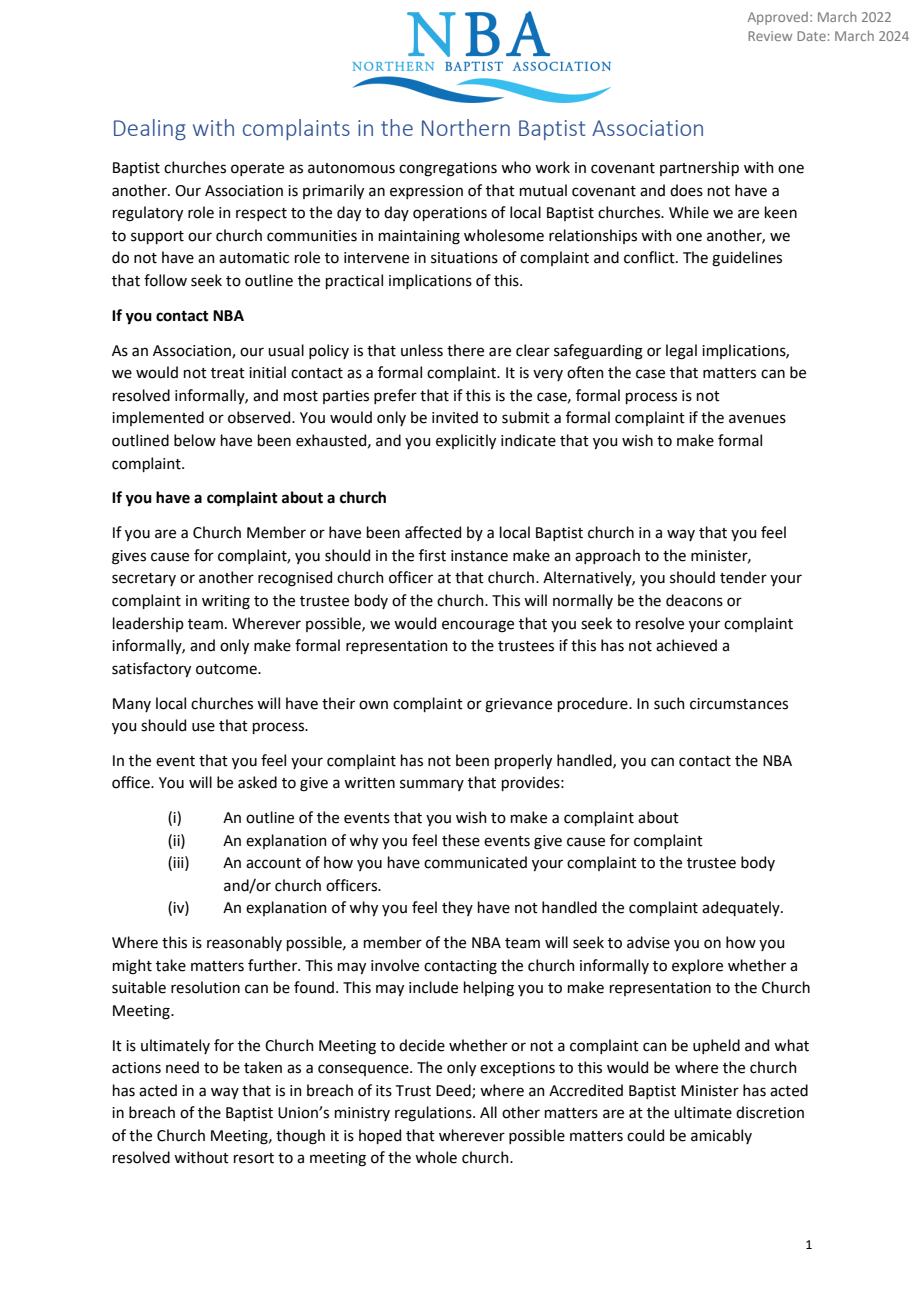 This screenshot has width=924, height=1308. What do you see at coordinates (721, 1136) in the screenshot?
I see `amicably` at bounding box center [721, 1136].
